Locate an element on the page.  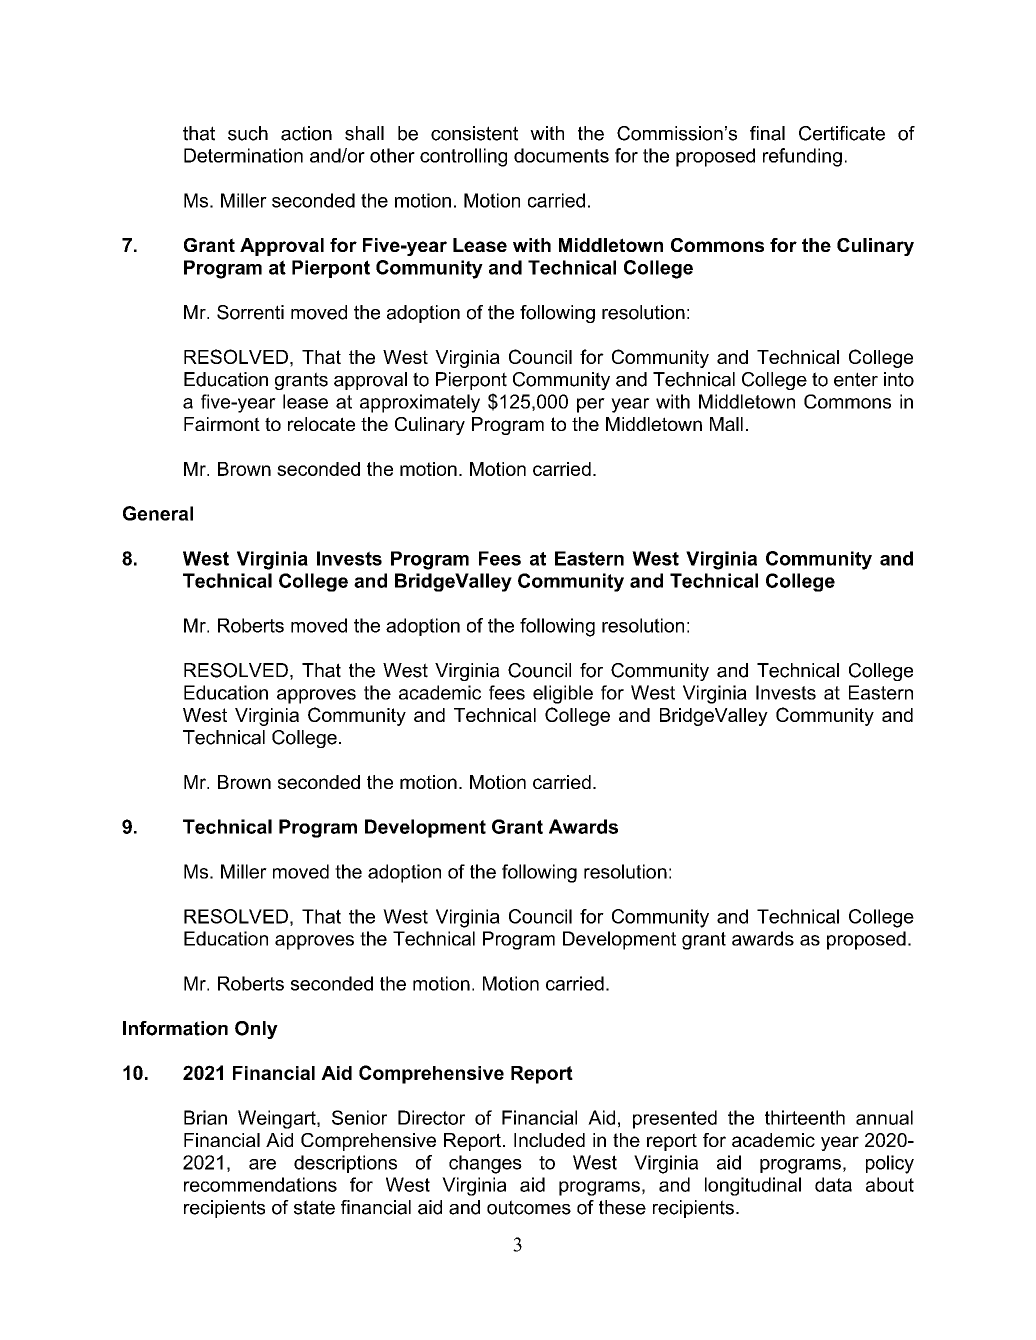
Director is located at coordinates (431, 1117).
